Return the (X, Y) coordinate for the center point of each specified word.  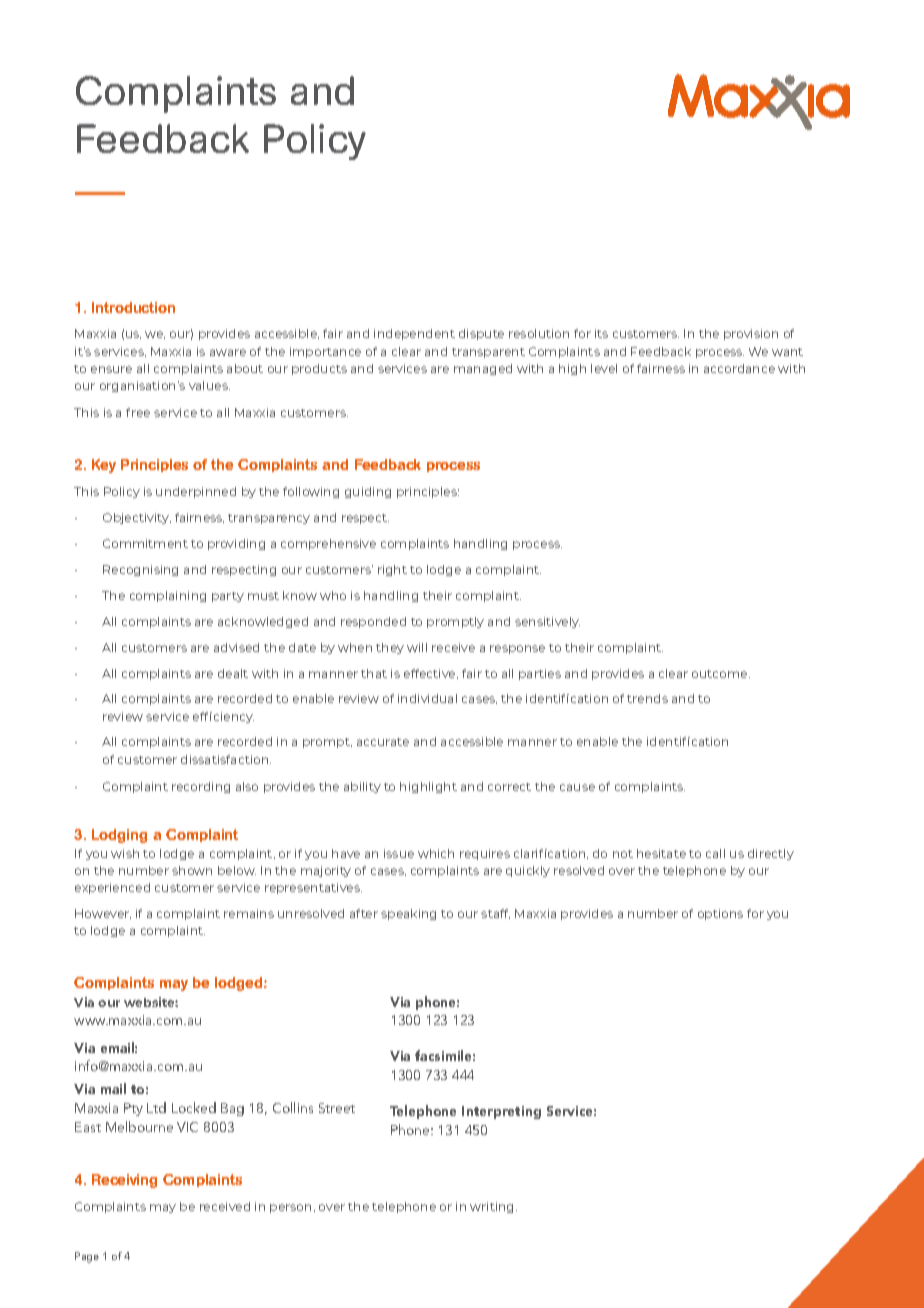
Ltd (156, 1107)
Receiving (124, 1181)
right (392, 570)
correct (509, 787)
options (720, 914)
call (715, 853)
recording (201, 787)
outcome (721, 674)
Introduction (133, 307)
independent (414, 334)
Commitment (145, 543)
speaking (408, 914)
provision (751, 334)
